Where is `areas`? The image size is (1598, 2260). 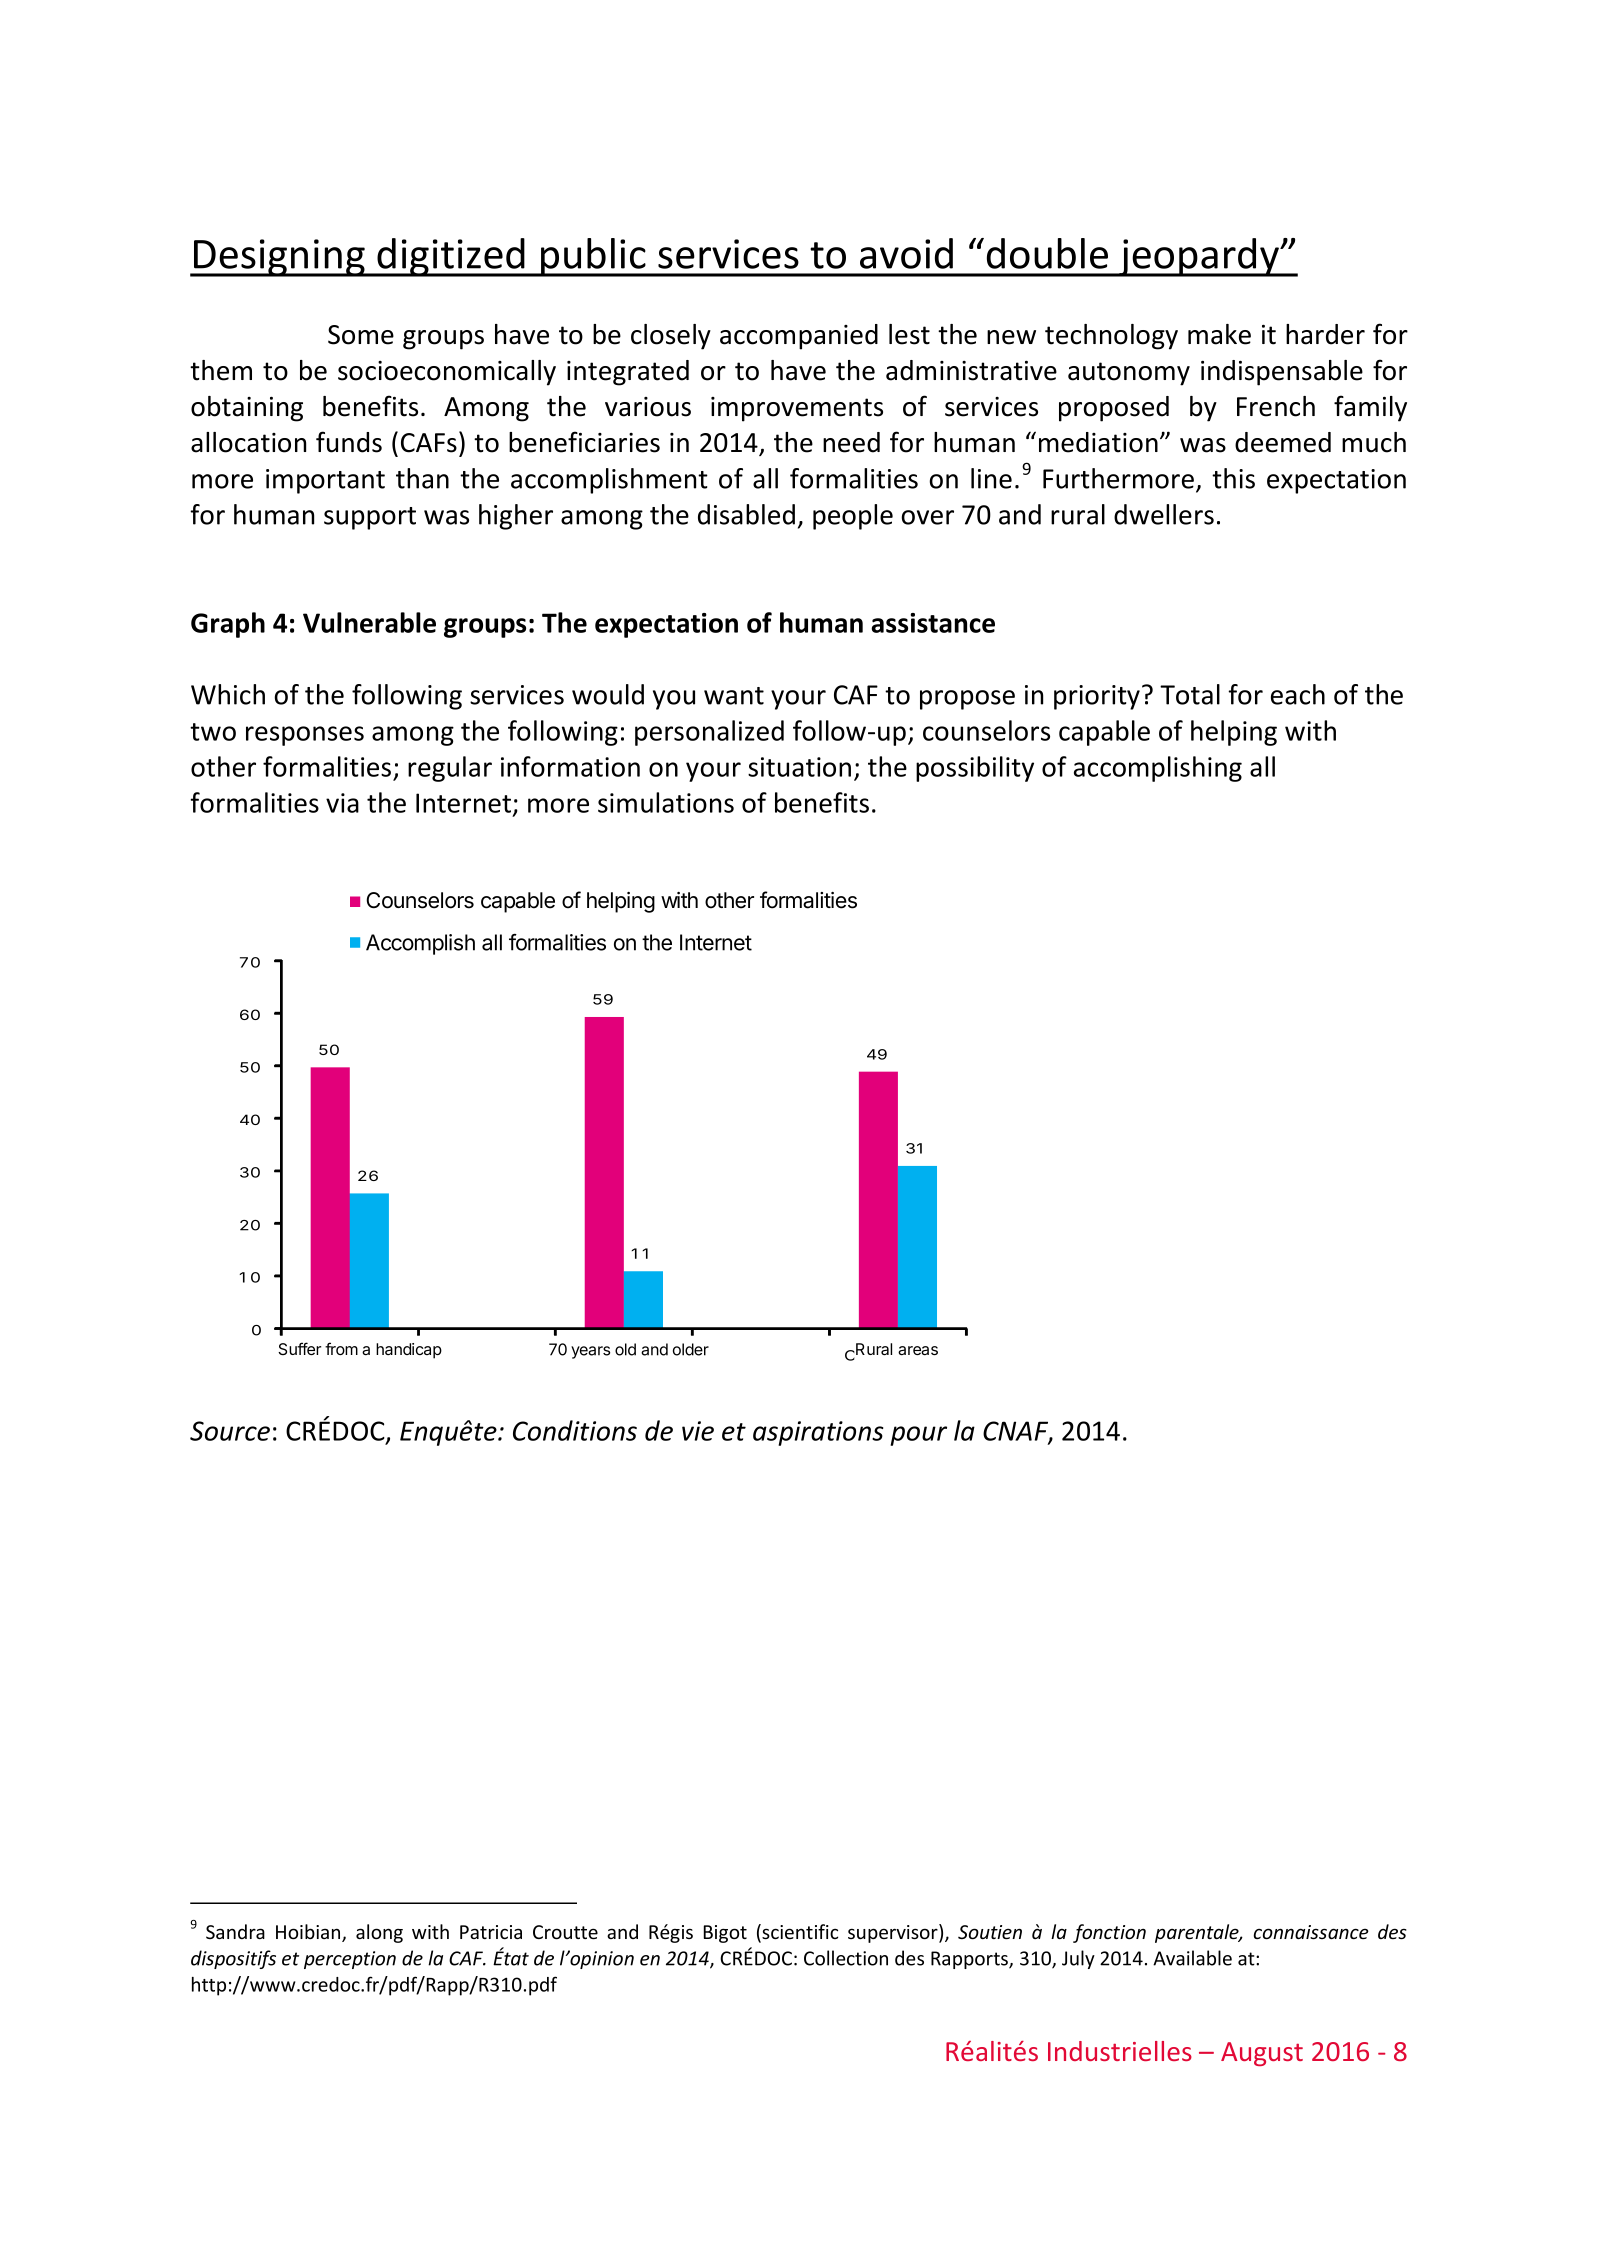
areas is located at coordinates (918, 1350).
